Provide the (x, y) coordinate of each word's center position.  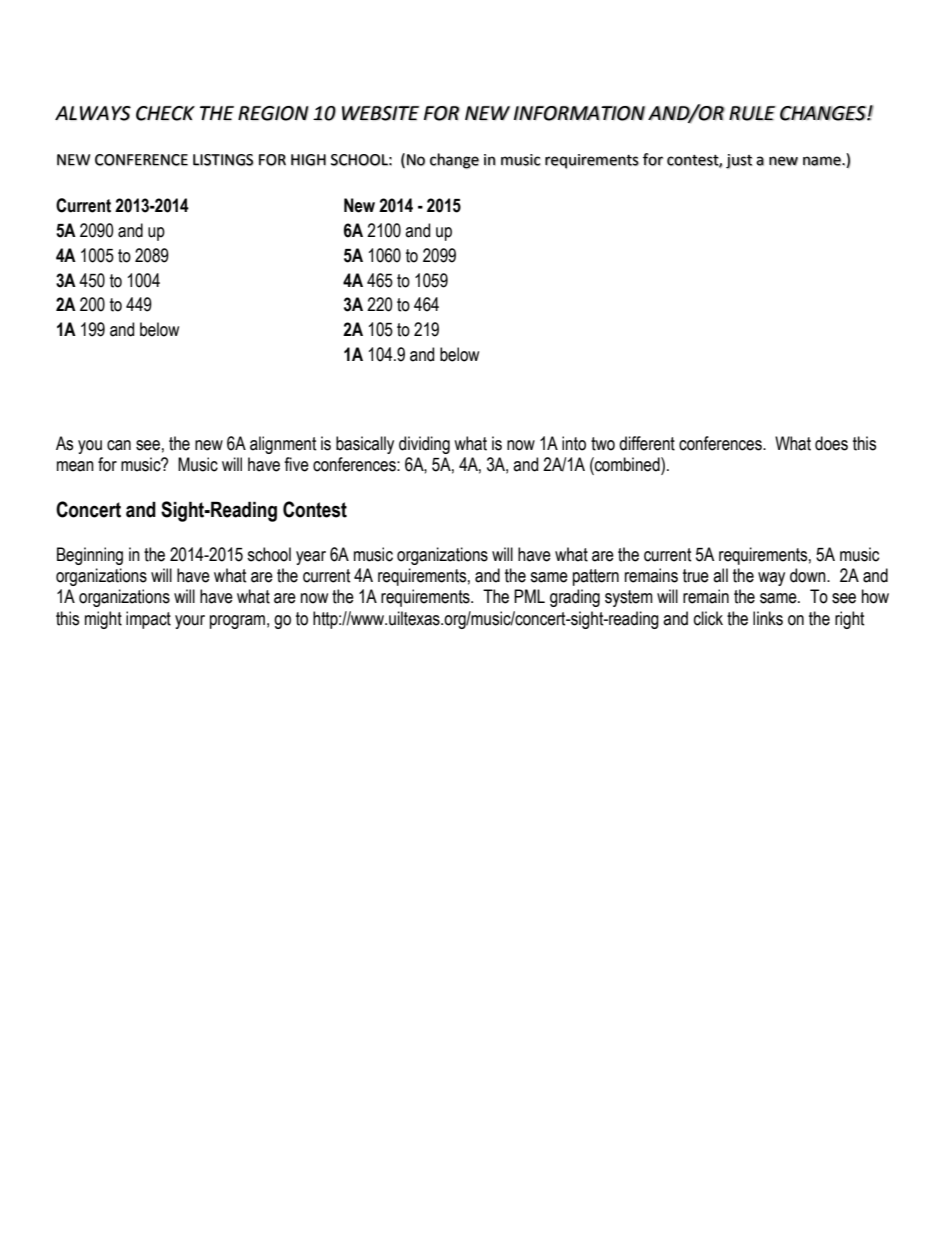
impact (148, 620)
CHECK (165, 113)
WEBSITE (380, 113)
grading (575, 598)
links (768, 618)
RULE (752, 113)
